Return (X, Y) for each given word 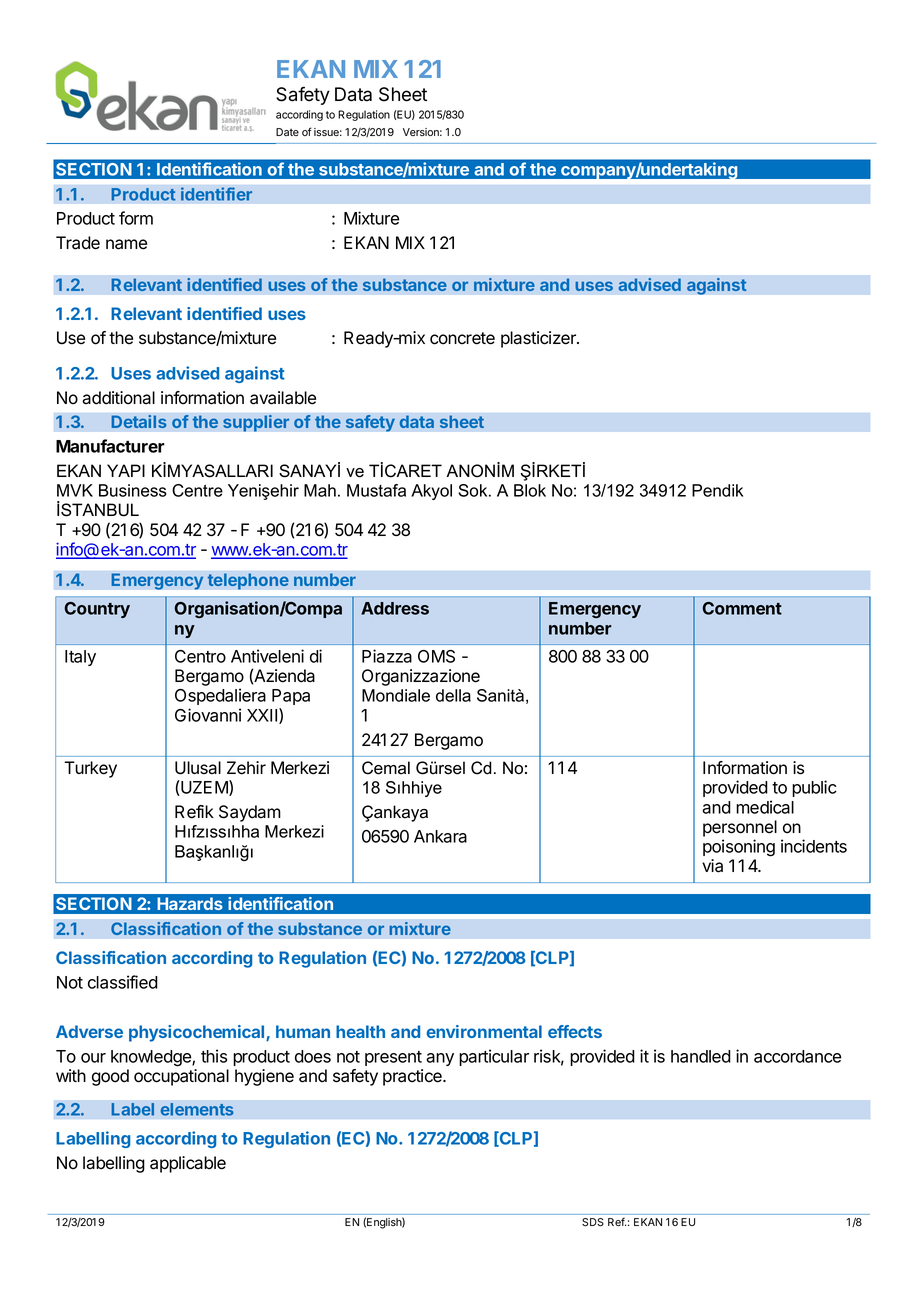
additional (118, 398)
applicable (188, 1164)
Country (97, 610)
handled (701, 1056)
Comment (742, 608)
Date (287, 132)
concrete (462, 338)
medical (765, 807)
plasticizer (539, 339)
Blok (530, 490)
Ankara (440, 836)
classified (123, 982)
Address (395, 608)
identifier (216, 194)
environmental (484, 1031)
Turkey (90, 769)
